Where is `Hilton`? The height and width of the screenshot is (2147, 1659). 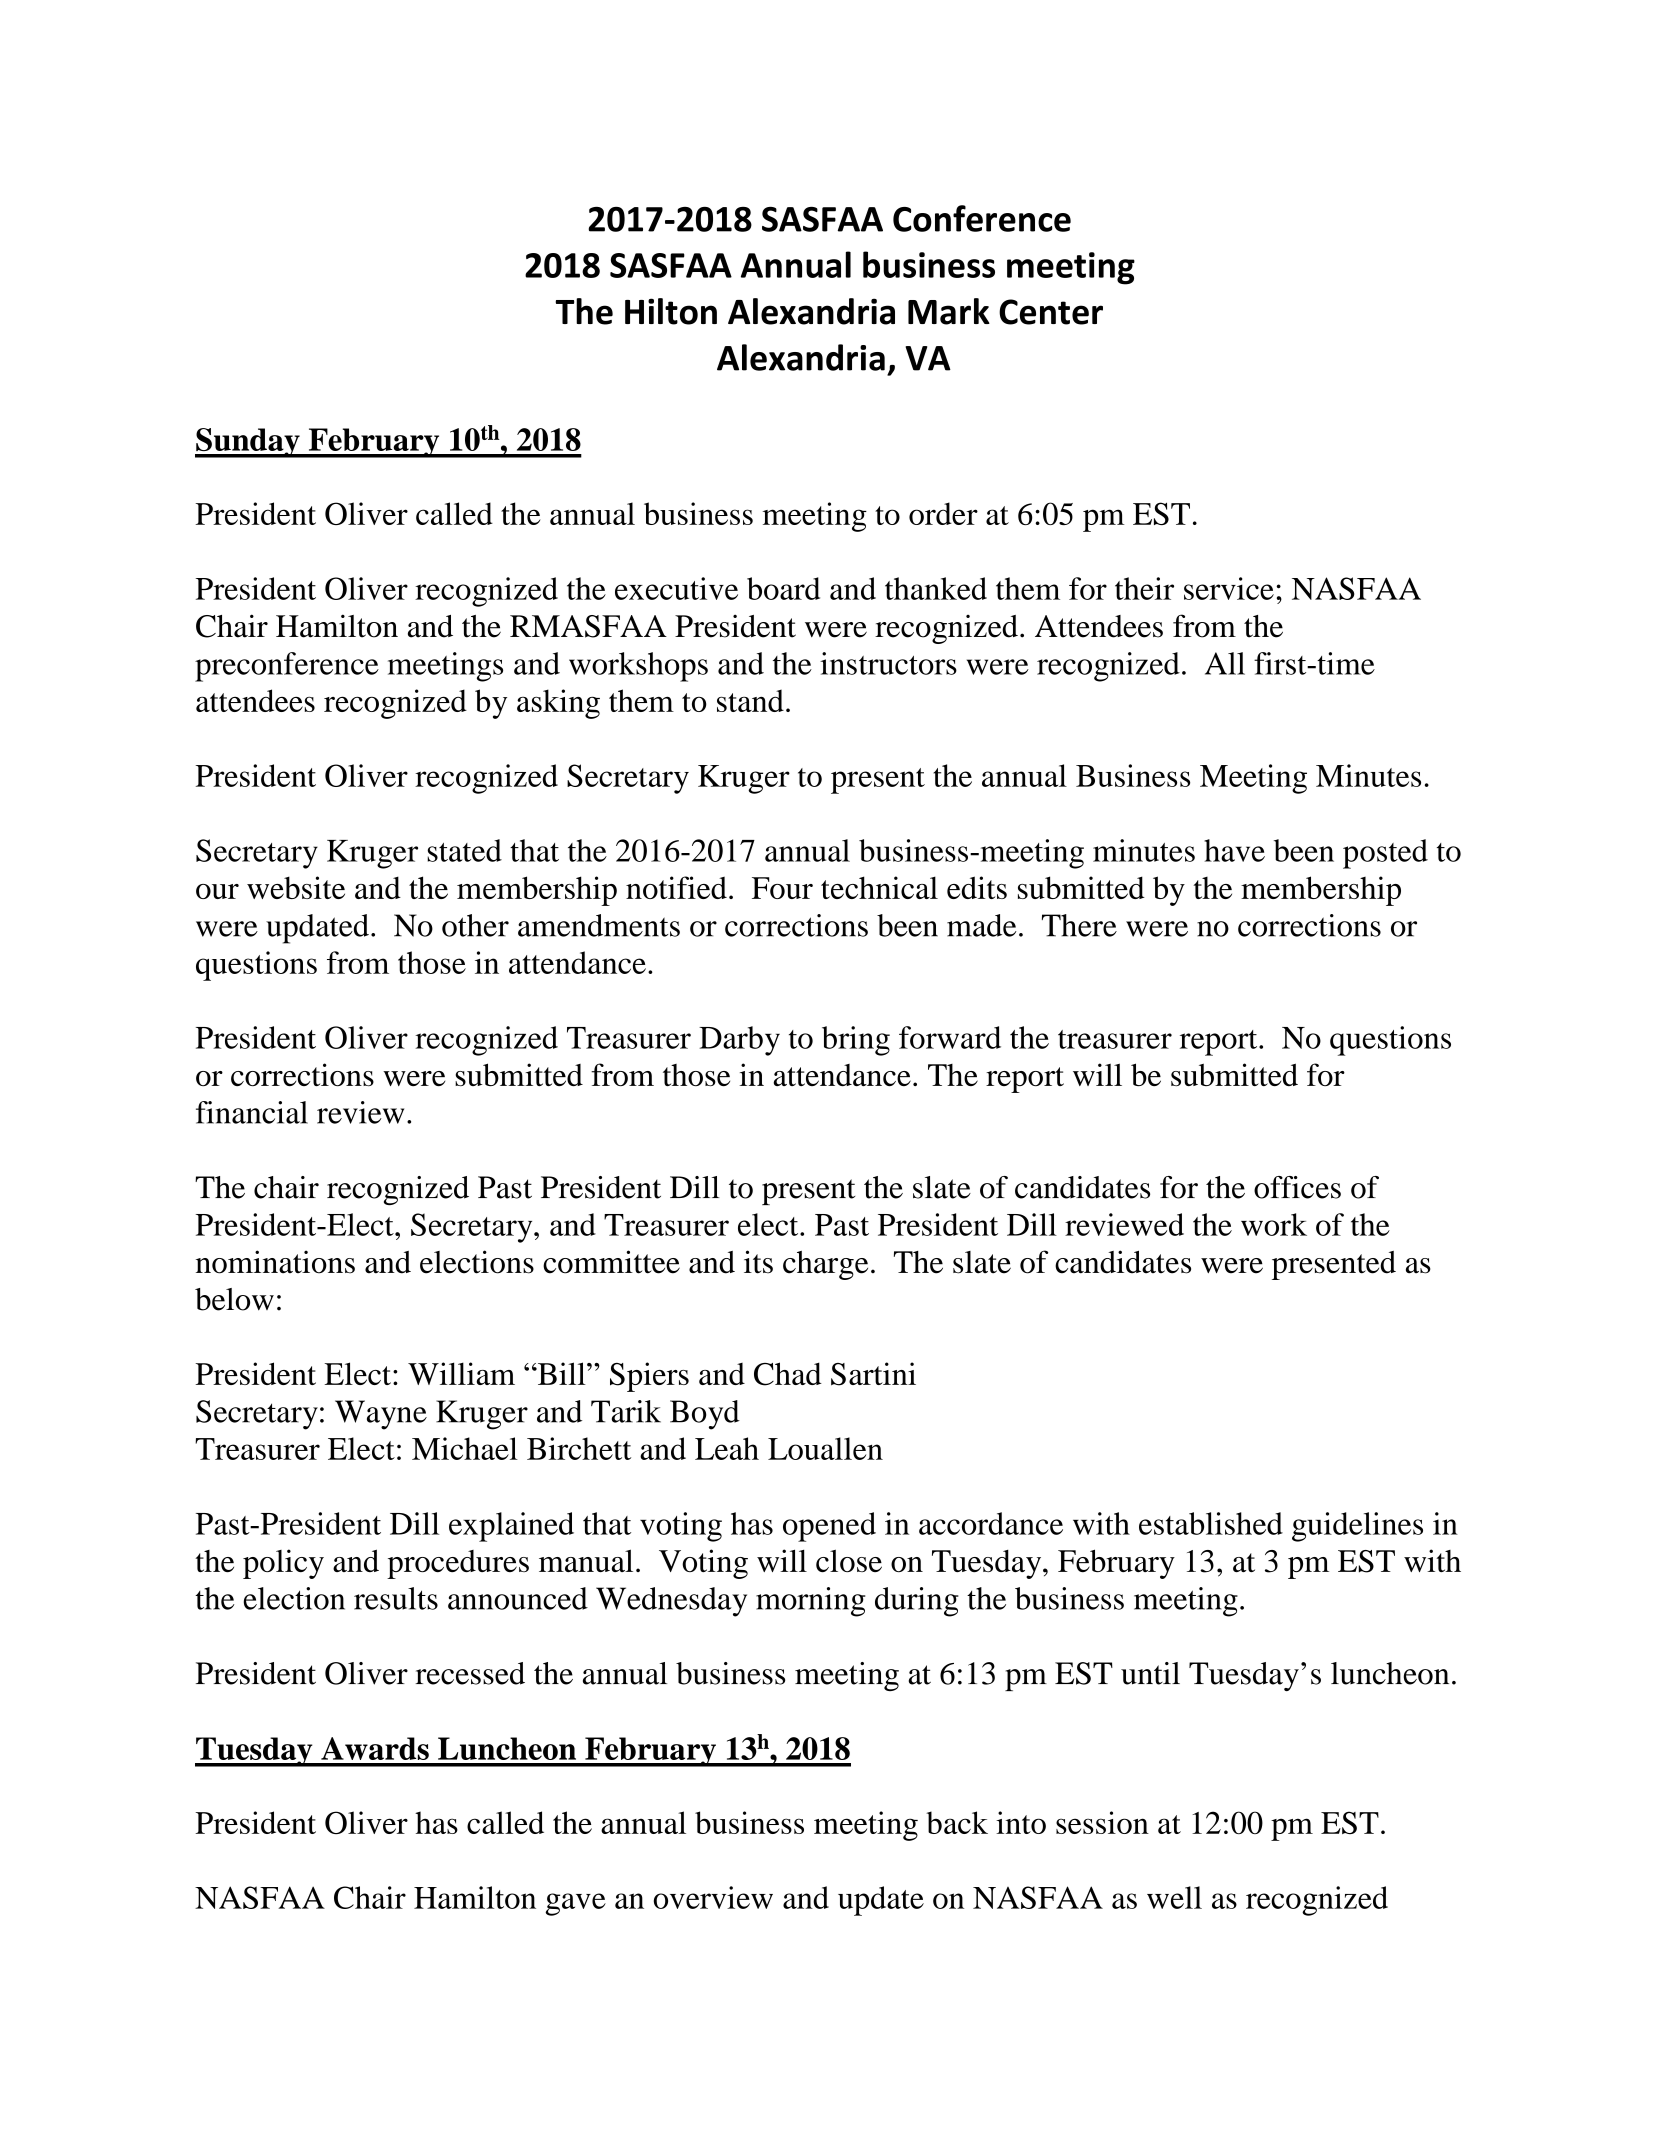 Hilton is located at coordinates (671, 311).
